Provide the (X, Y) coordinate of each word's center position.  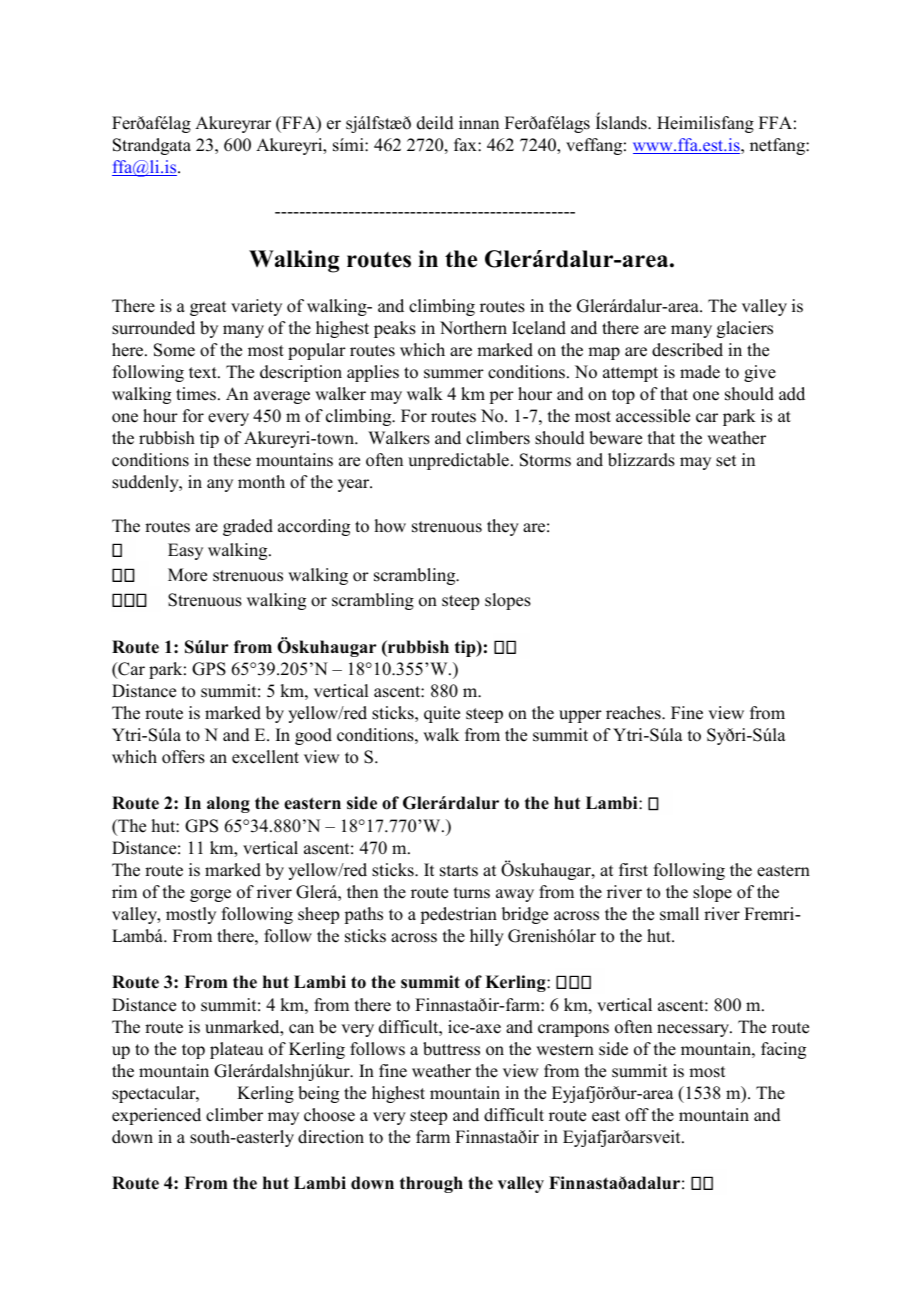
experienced (156, 1116)
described (687, 350)
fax (466, 144)
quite (442, 714)
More (187, 575)
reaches (634, 713)
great (208, 308)
